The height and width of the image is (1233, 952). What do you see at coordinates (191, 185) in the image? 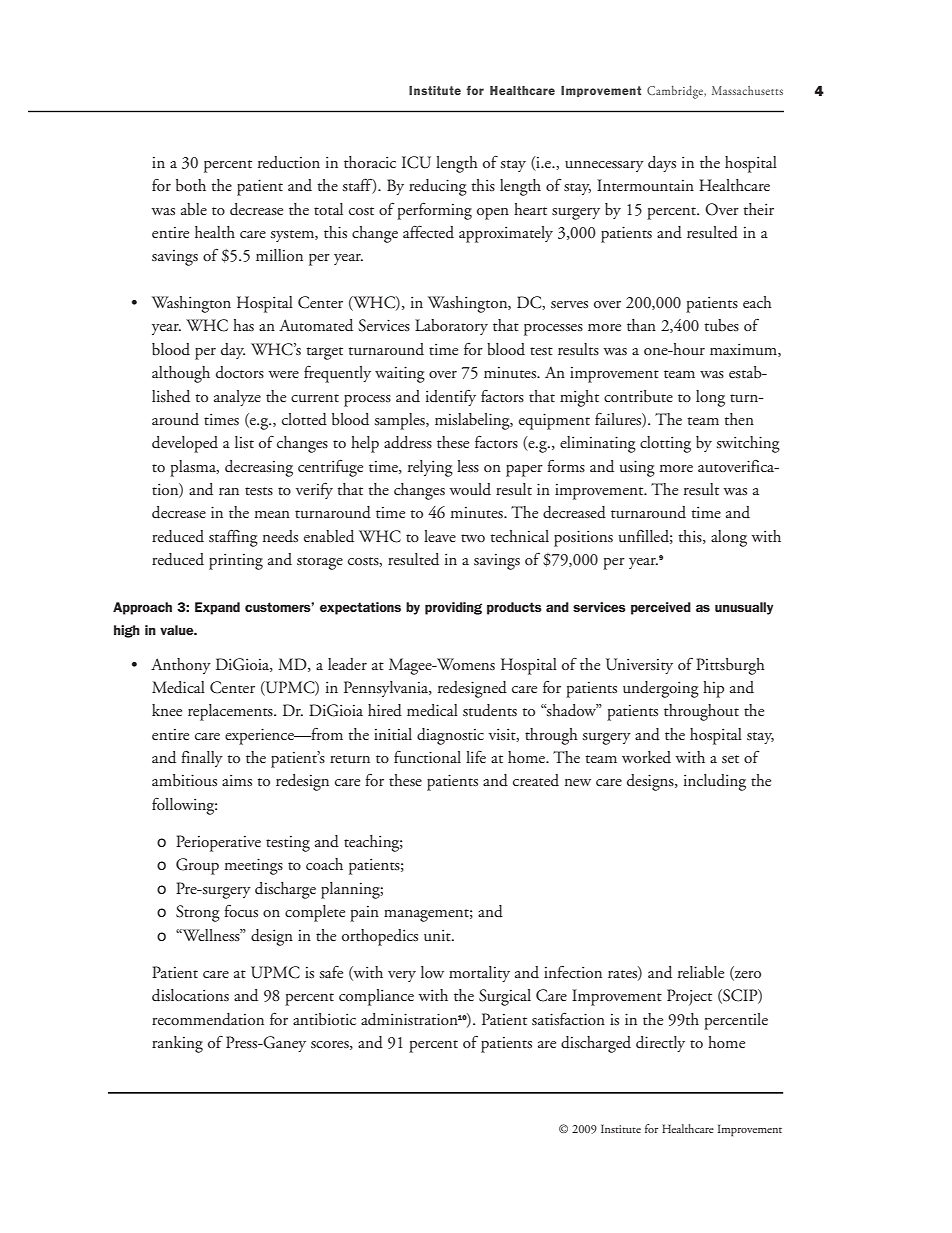
I see `both` at bounding box center [191, 185].
